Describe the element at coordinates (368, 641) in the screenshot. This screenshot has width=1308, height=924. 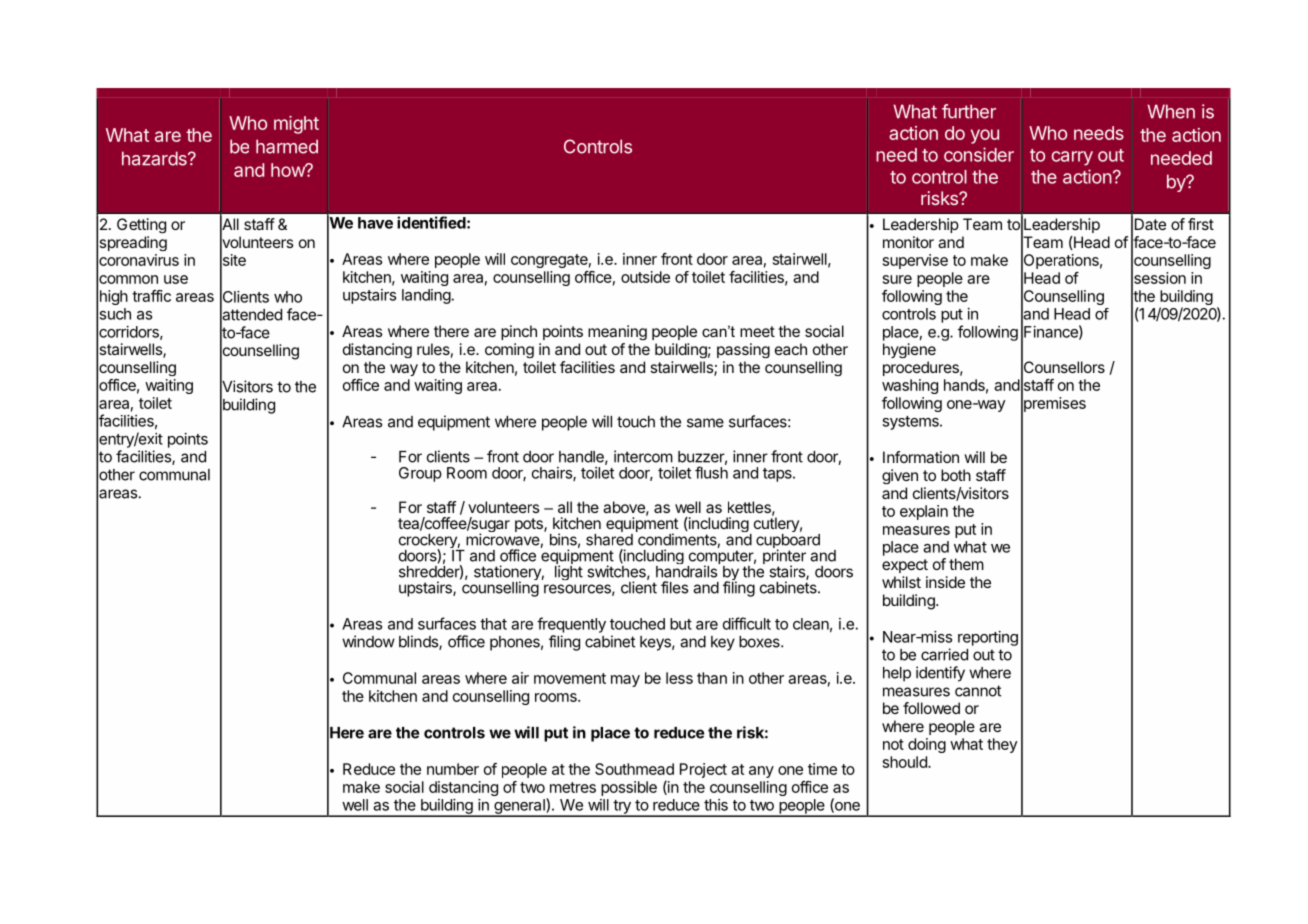
I see `window` at that location.
